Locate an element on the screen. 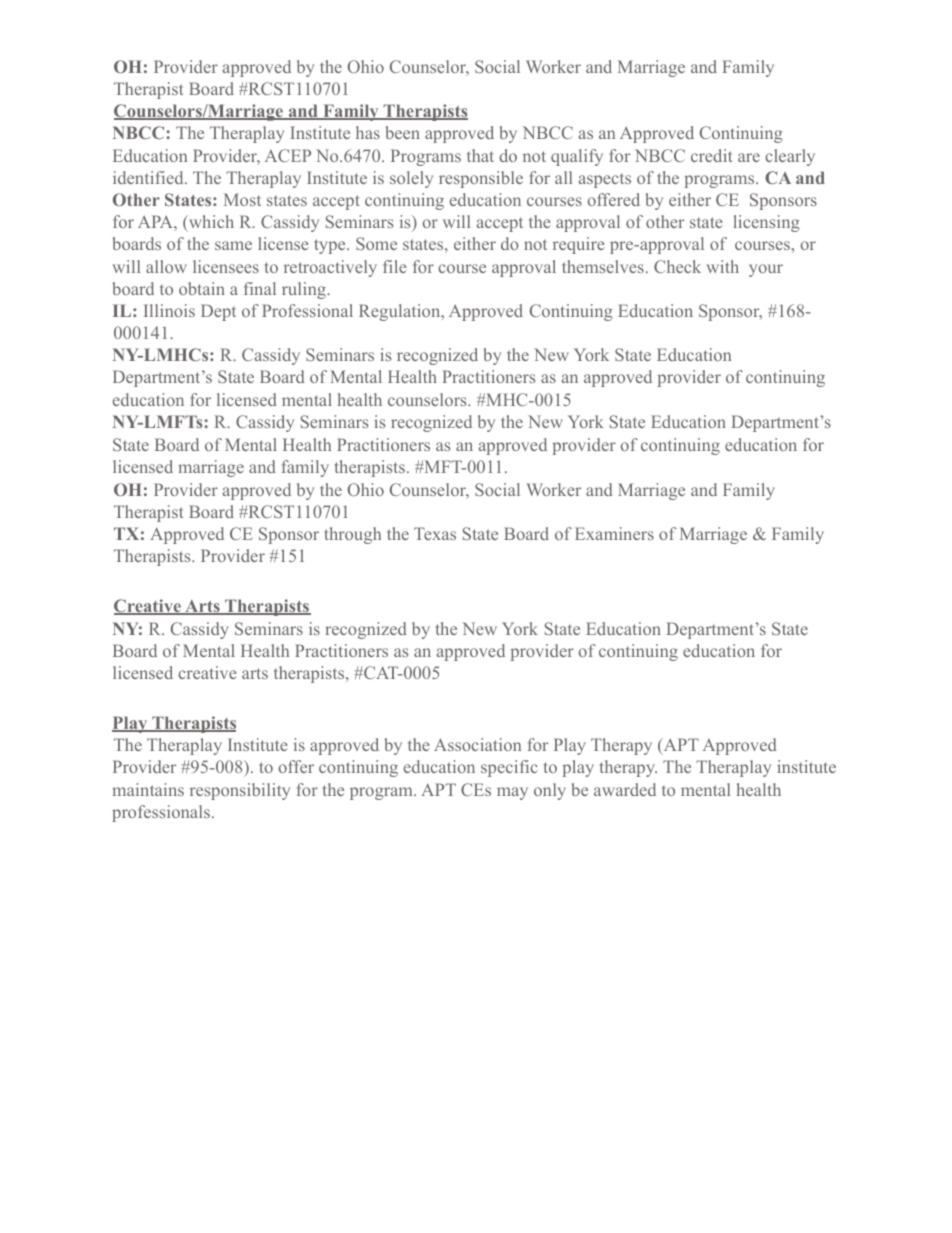 The width and height of the screenshot is (952, 1233). responsibility is located at coordinates (240, 791).
